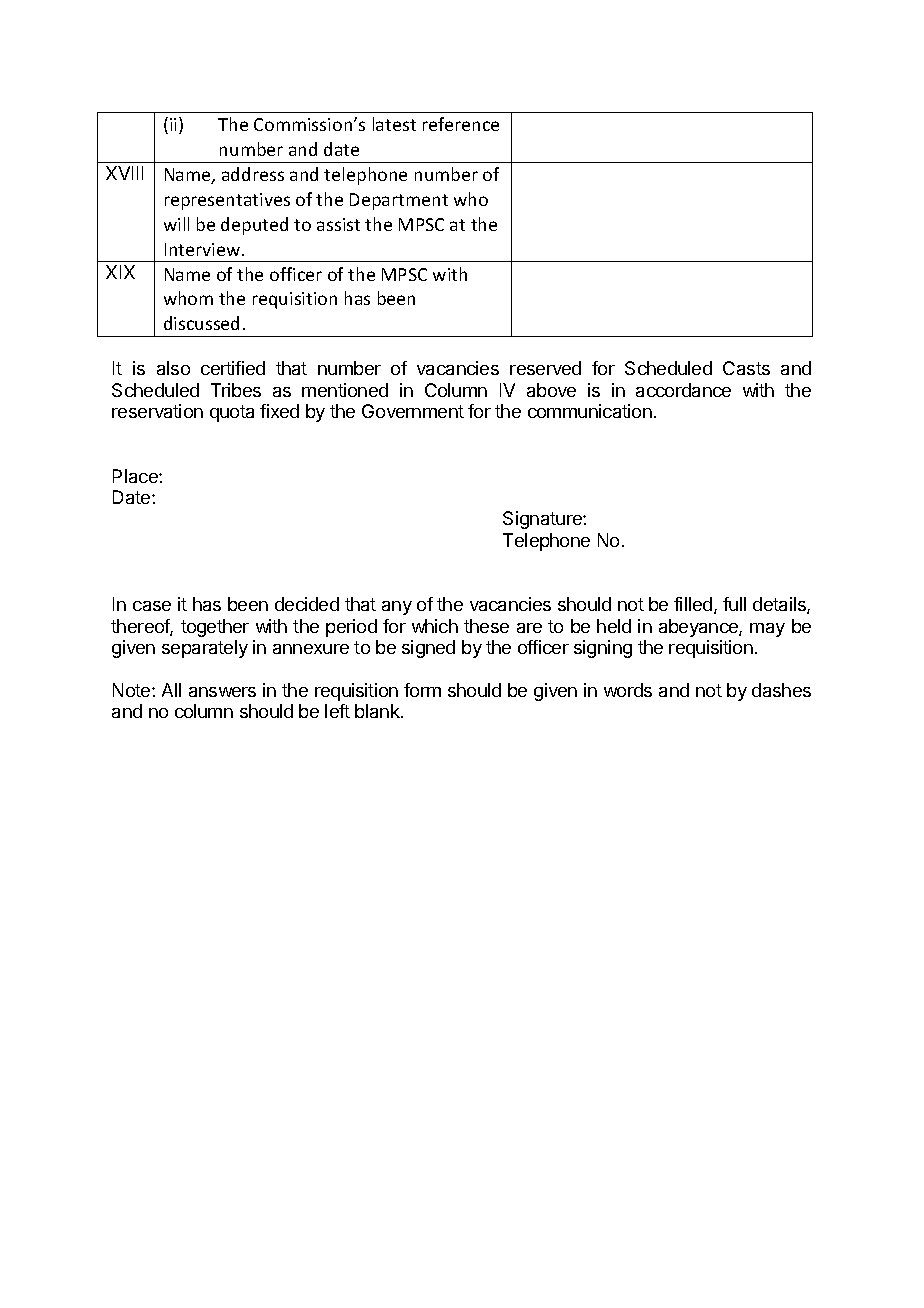  What do you see at coordinates (222, 692) in the document?
I see `answers` at bounding box center [222, 692].
